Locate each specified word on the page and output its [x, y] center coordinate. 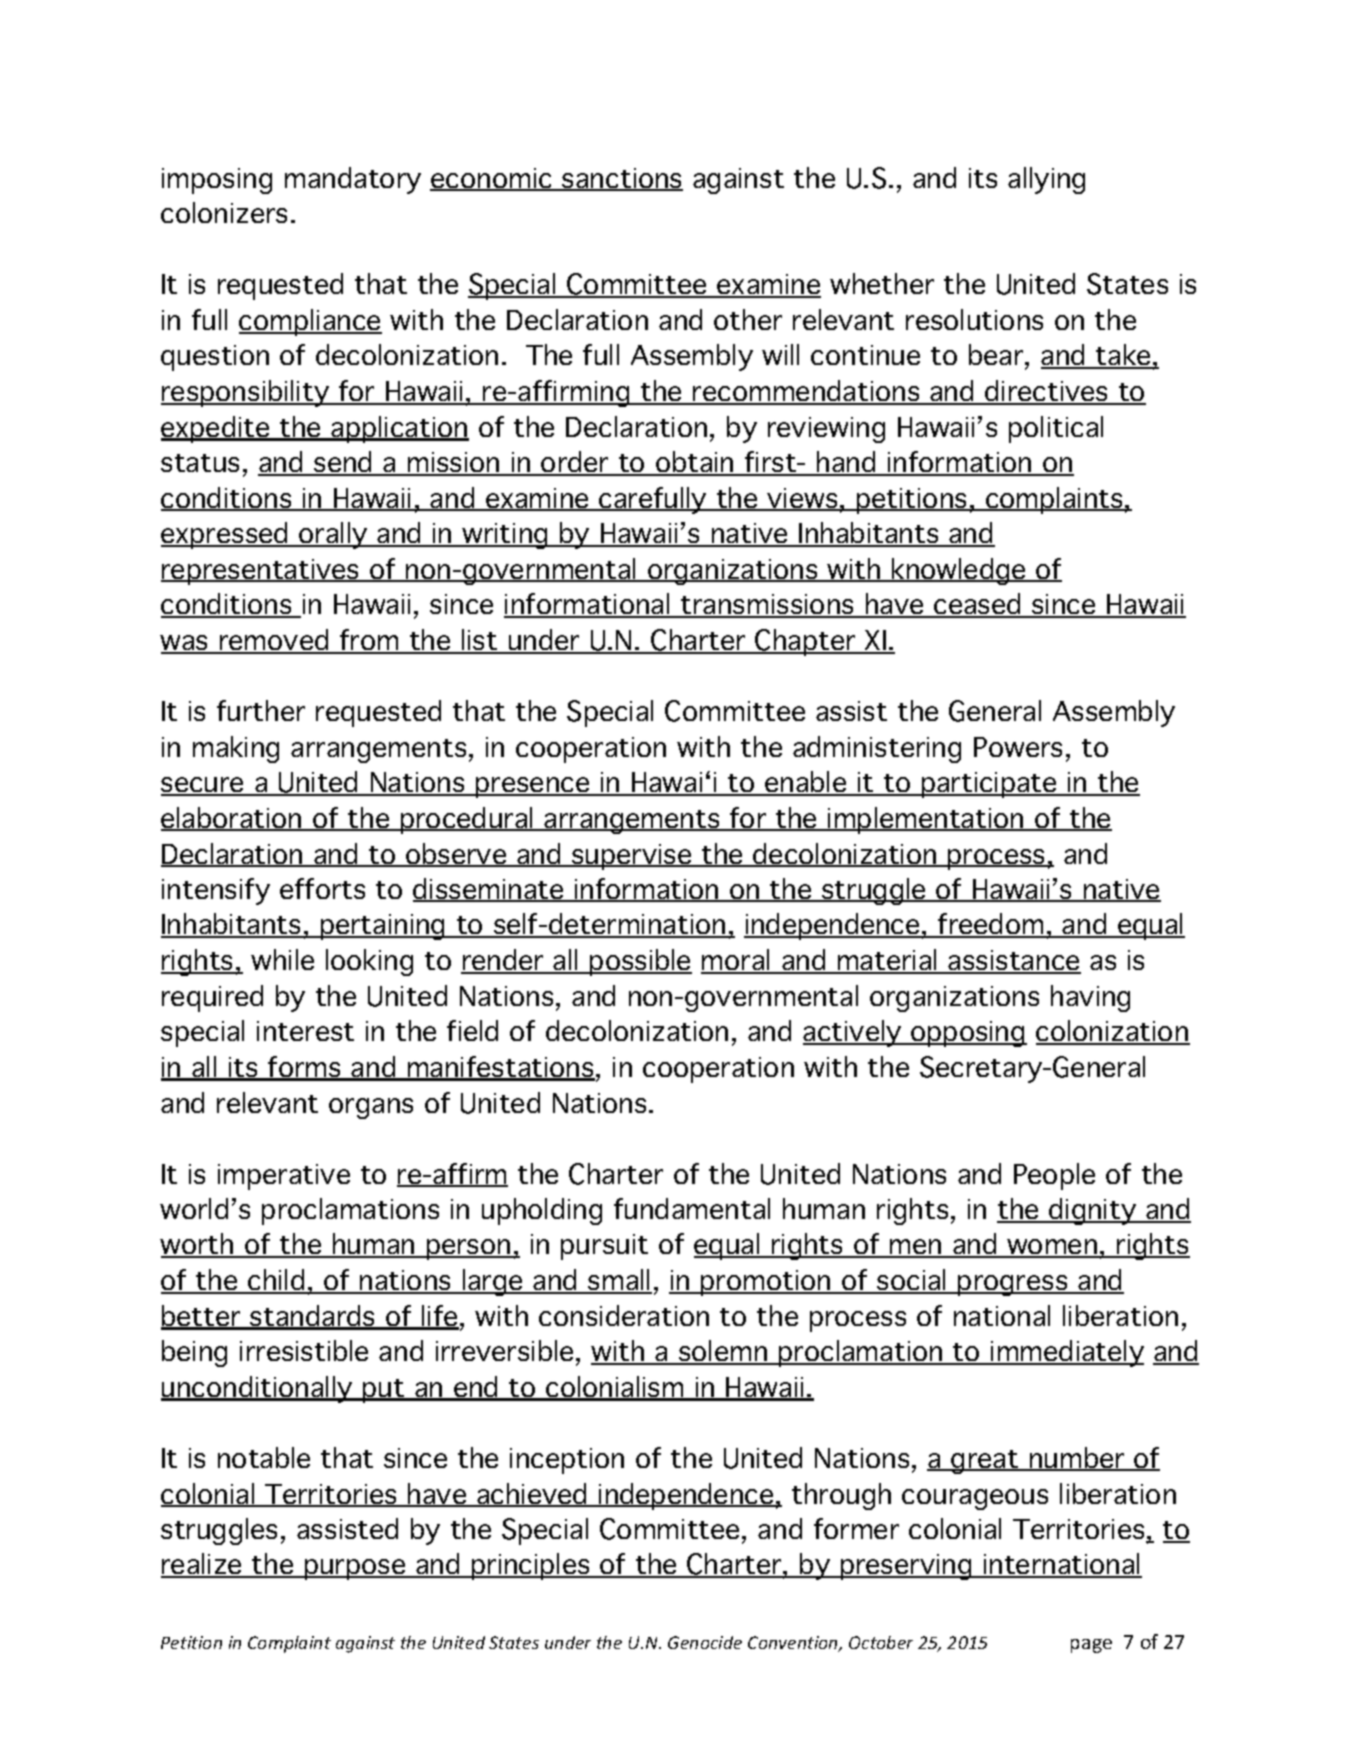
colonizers [224, 212]
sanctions [621, 179]
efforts [322, 888]
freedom [991, 925]
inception [567, 1461]
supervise [632, 857]
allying [1046, 180]
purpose [355, 1569]
